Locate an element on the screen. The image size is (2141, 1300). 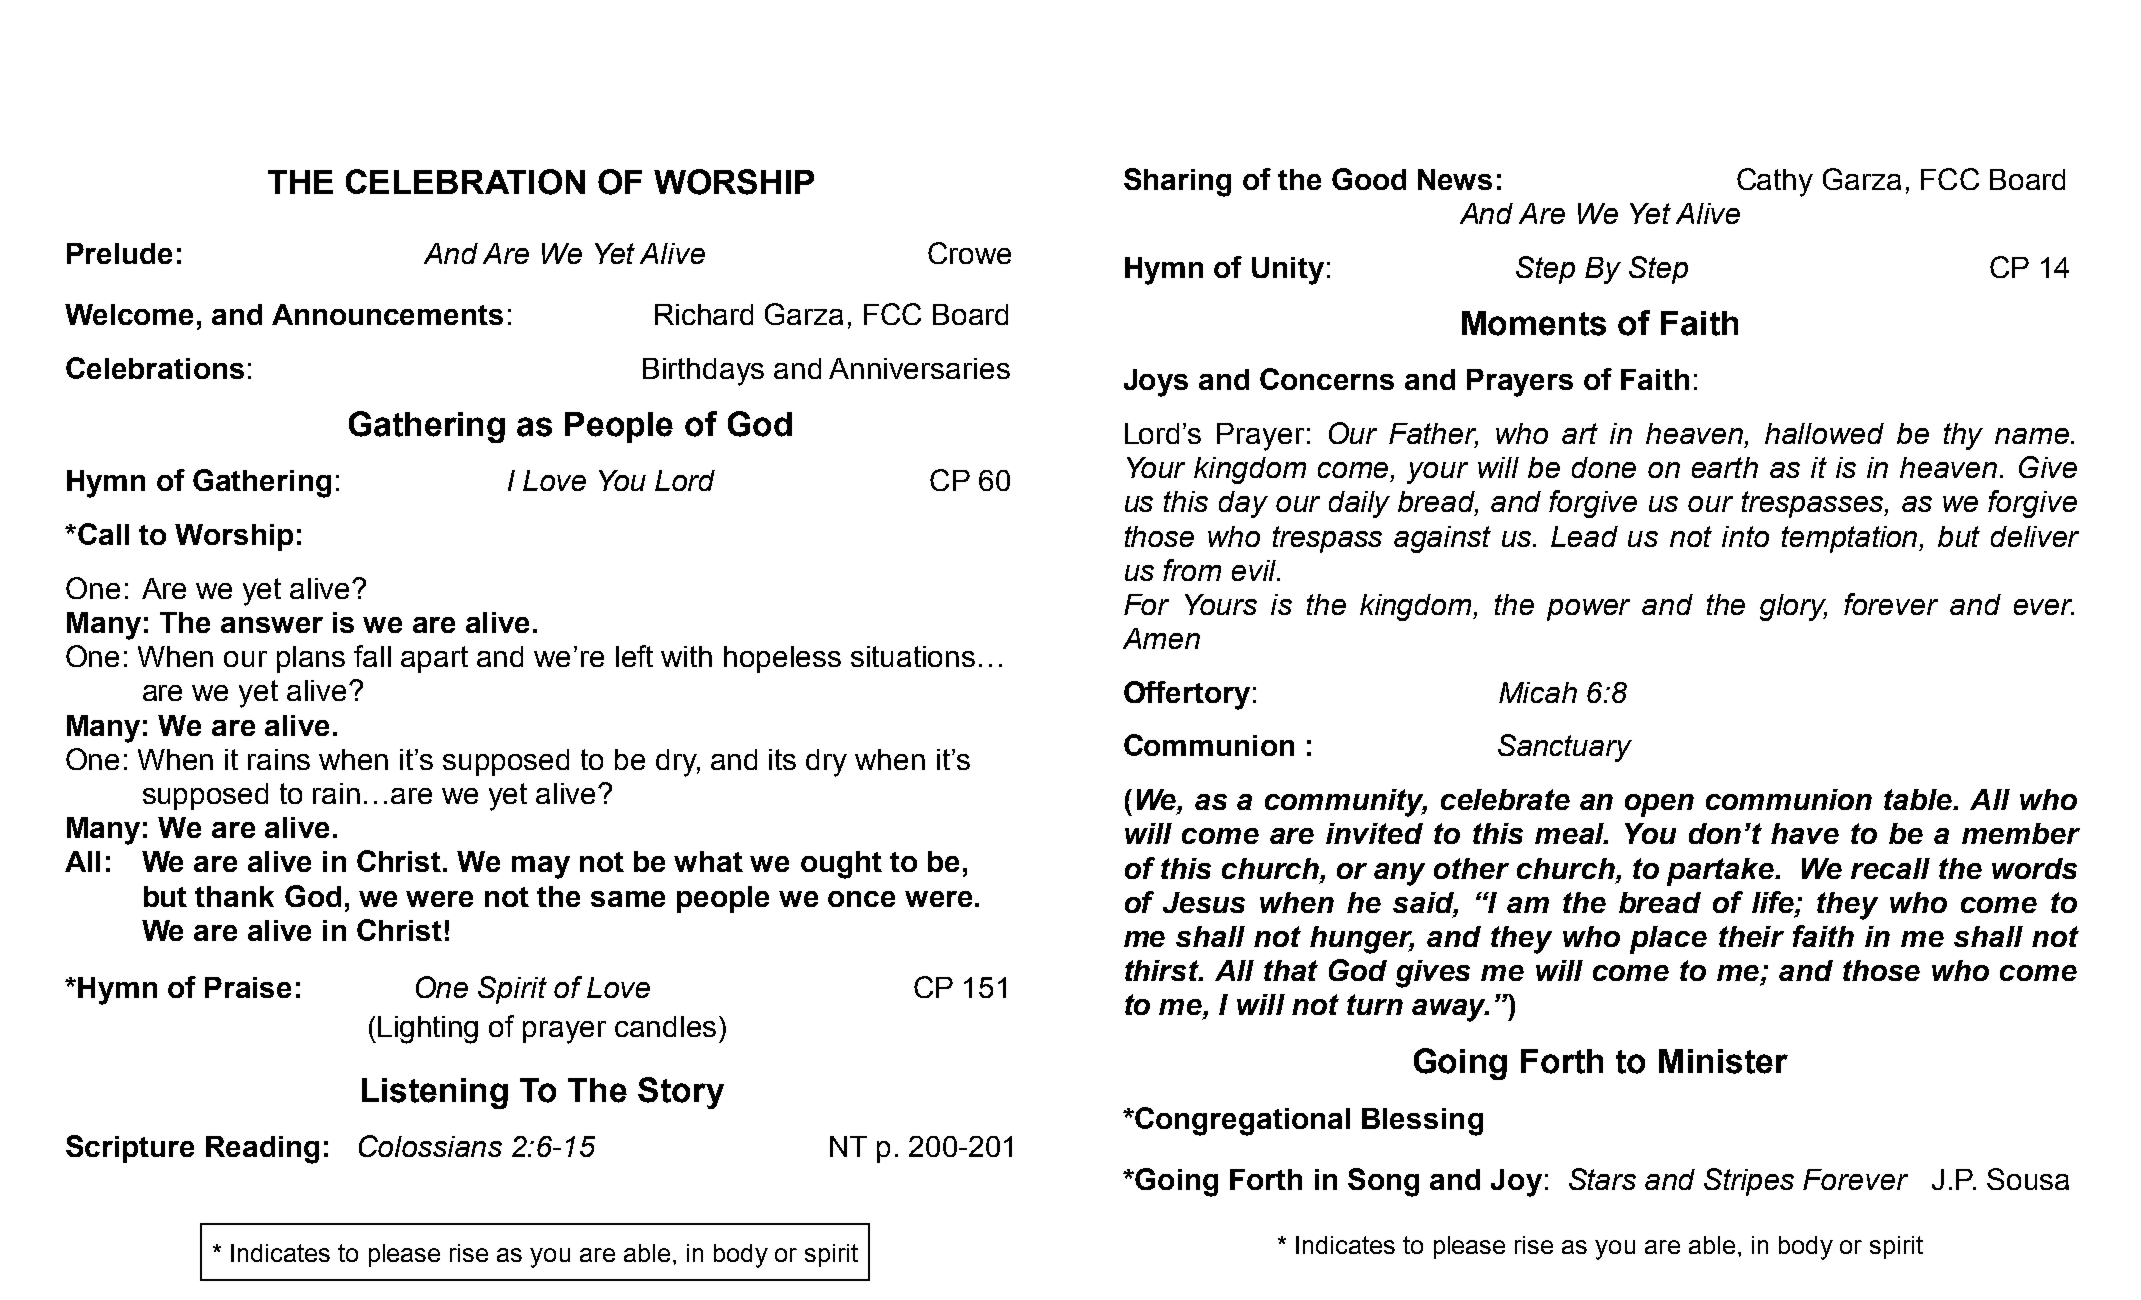
Congregational is located at coordinates (1241, 1121).
